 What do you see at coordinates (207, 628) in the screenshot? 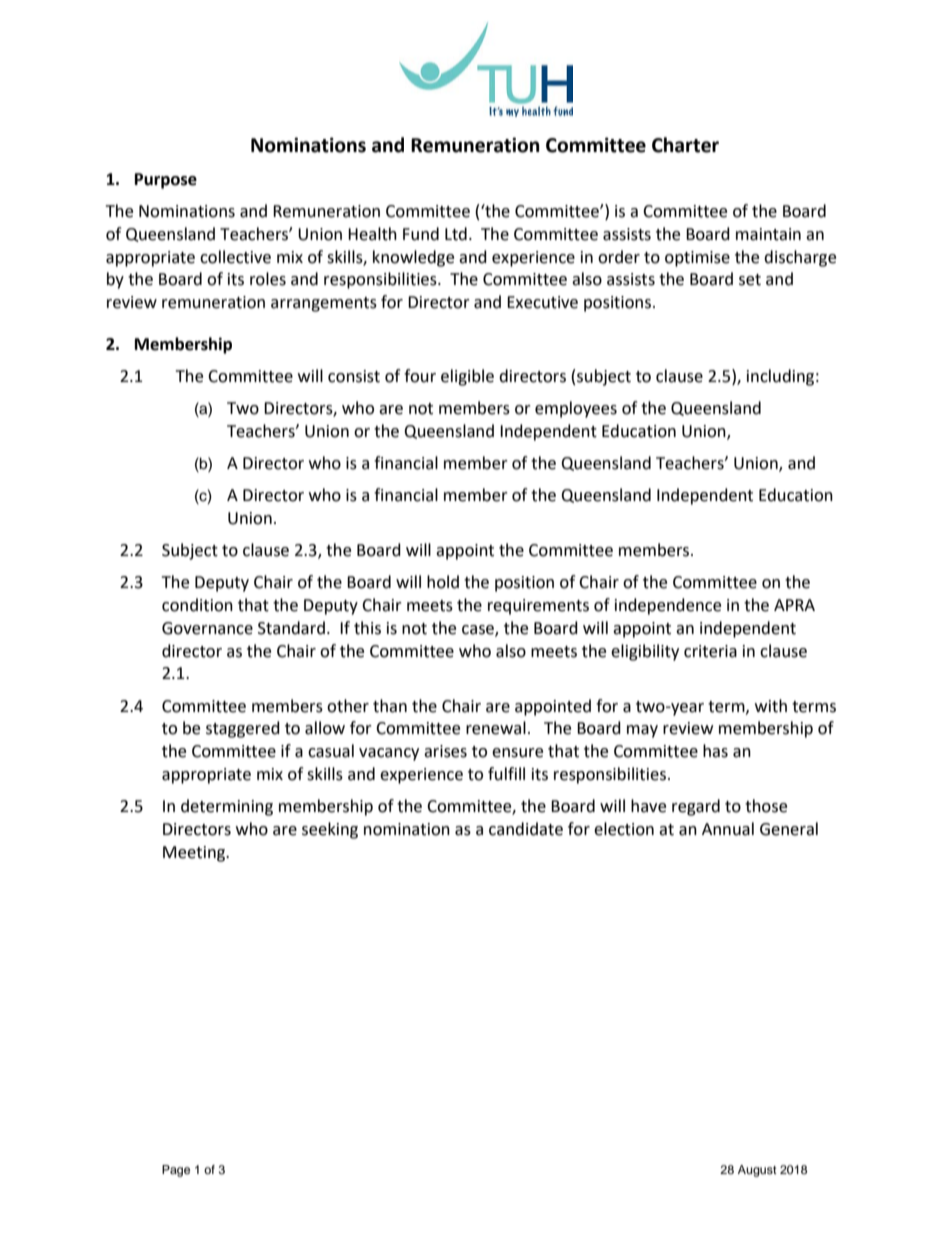
I see `Governance` at bounding box center [207, 628].
